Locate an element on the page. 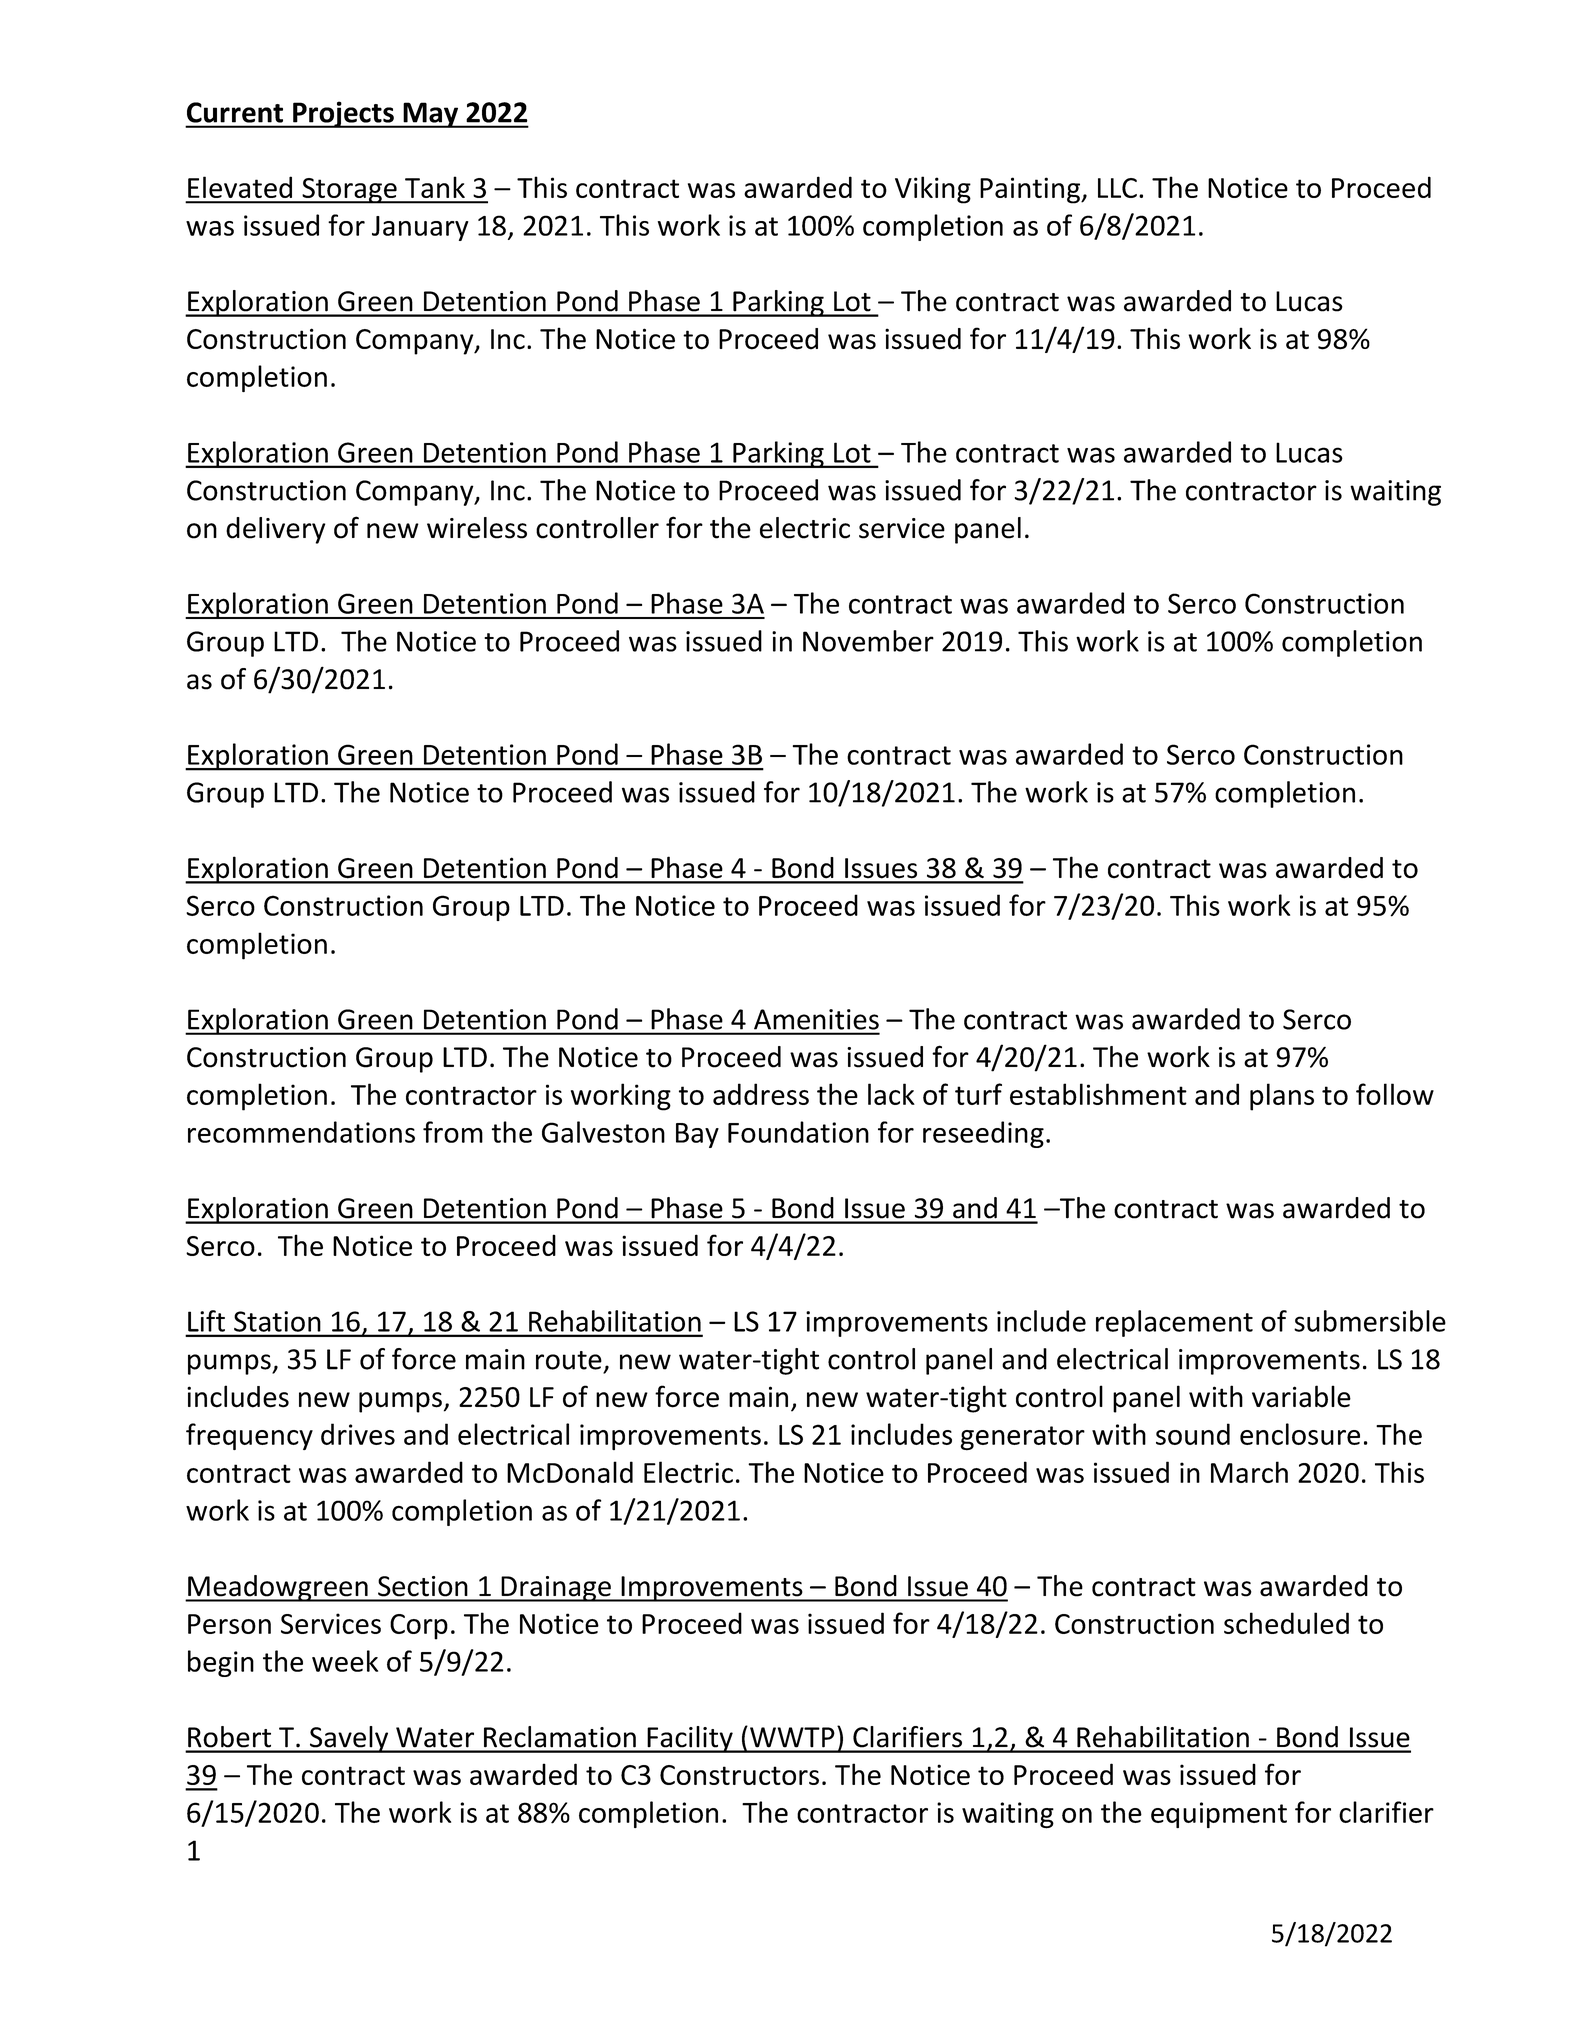  recommendations is located at coordinates (301, 1132).
